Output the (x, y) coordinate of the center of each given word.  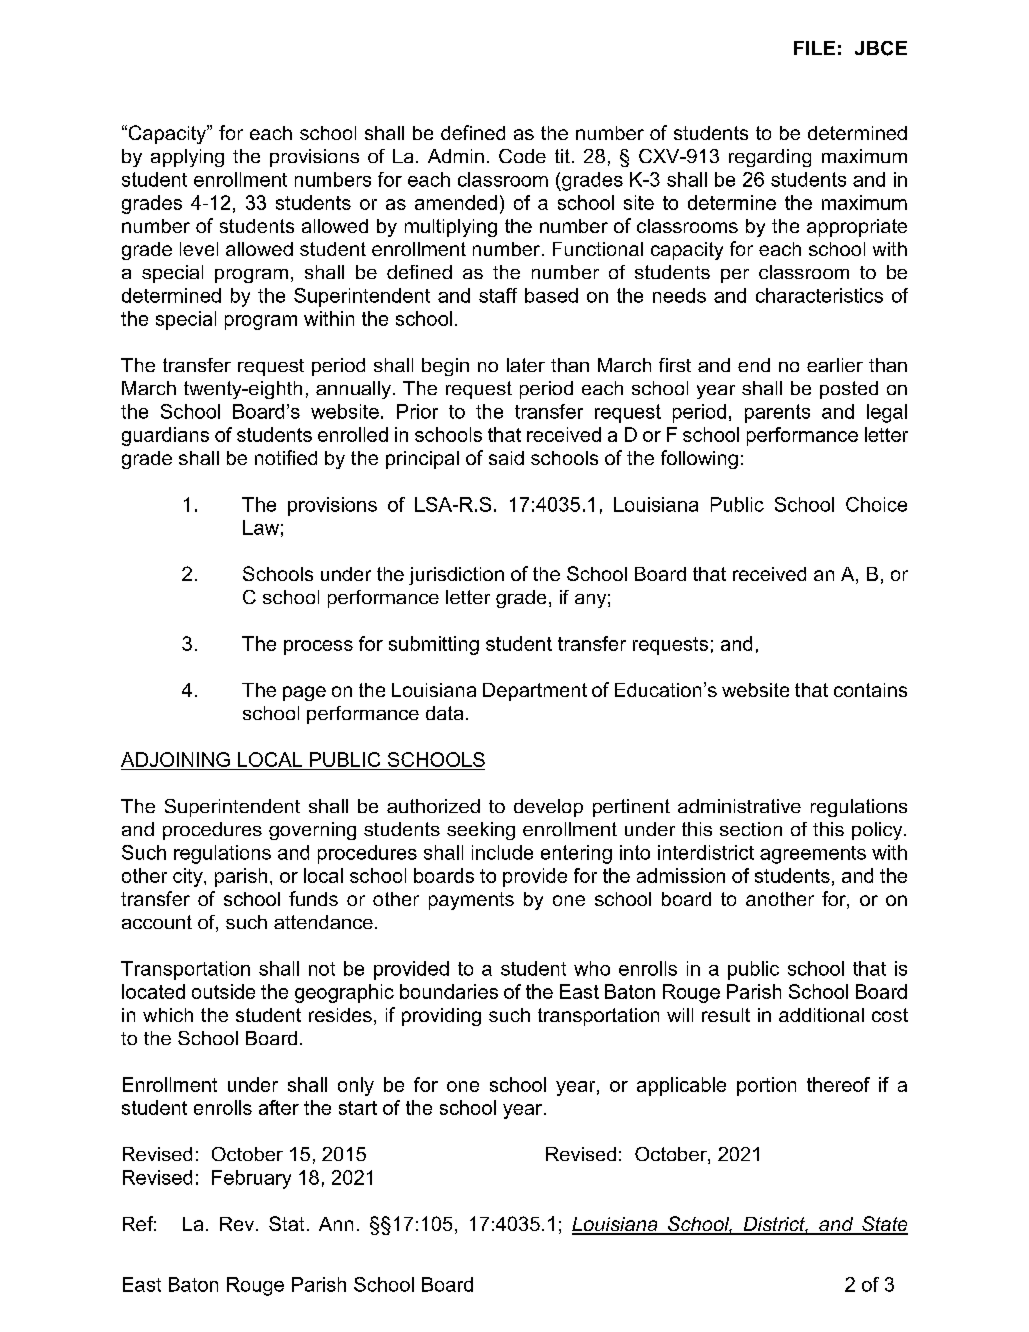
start (358, 1108)
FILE (814, 48)
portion (766, 1086)
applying (187, 158)
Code (522, 156)
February (251, 1179)
